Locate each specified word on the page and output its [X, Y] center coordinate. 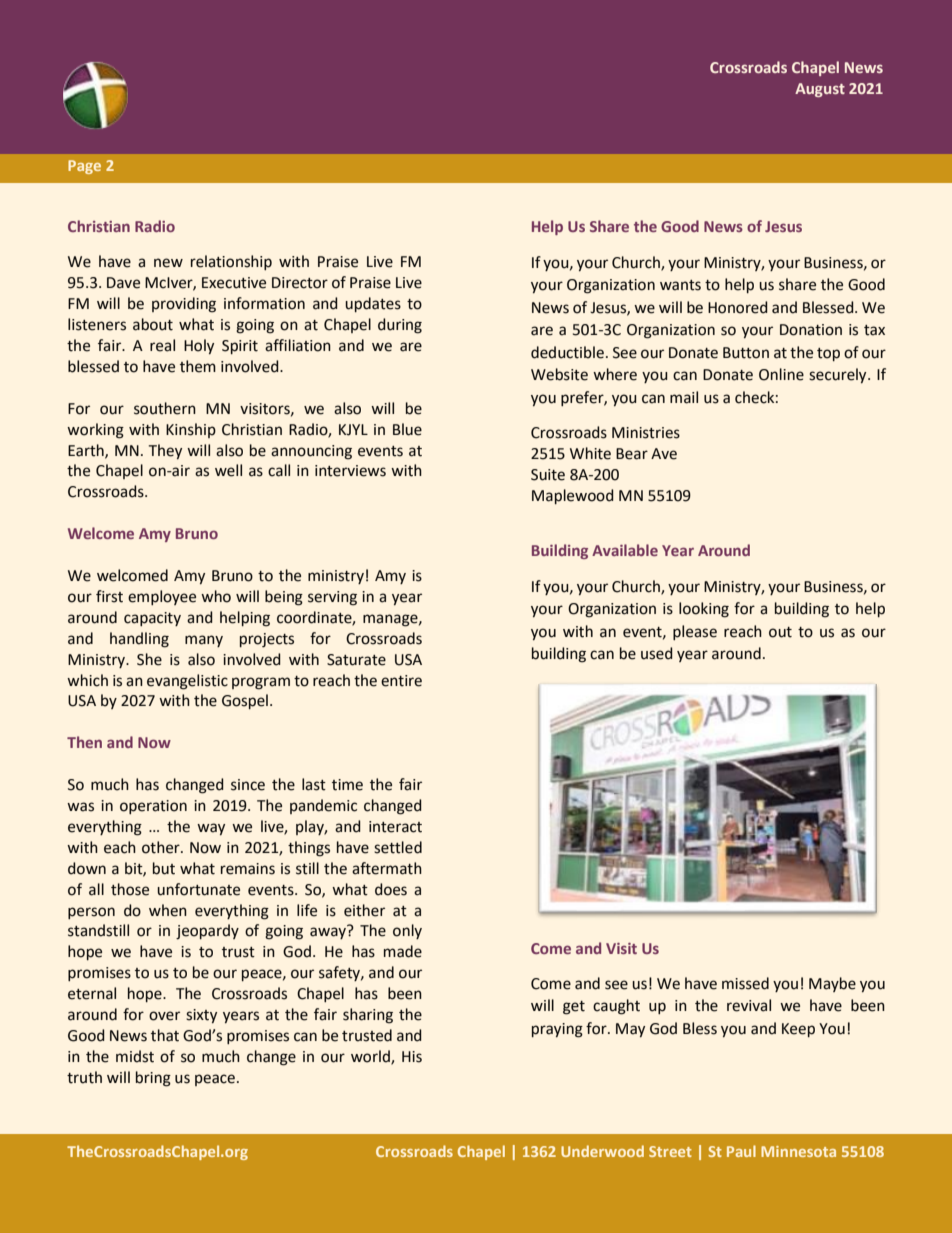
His [412, 1057]
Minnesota [798, 1151]
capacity [152, 619]
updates [373, 304]
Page [84, 167]
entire [401, 681]
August [820, 90]
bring [153, 1079]
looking [704, 610]
